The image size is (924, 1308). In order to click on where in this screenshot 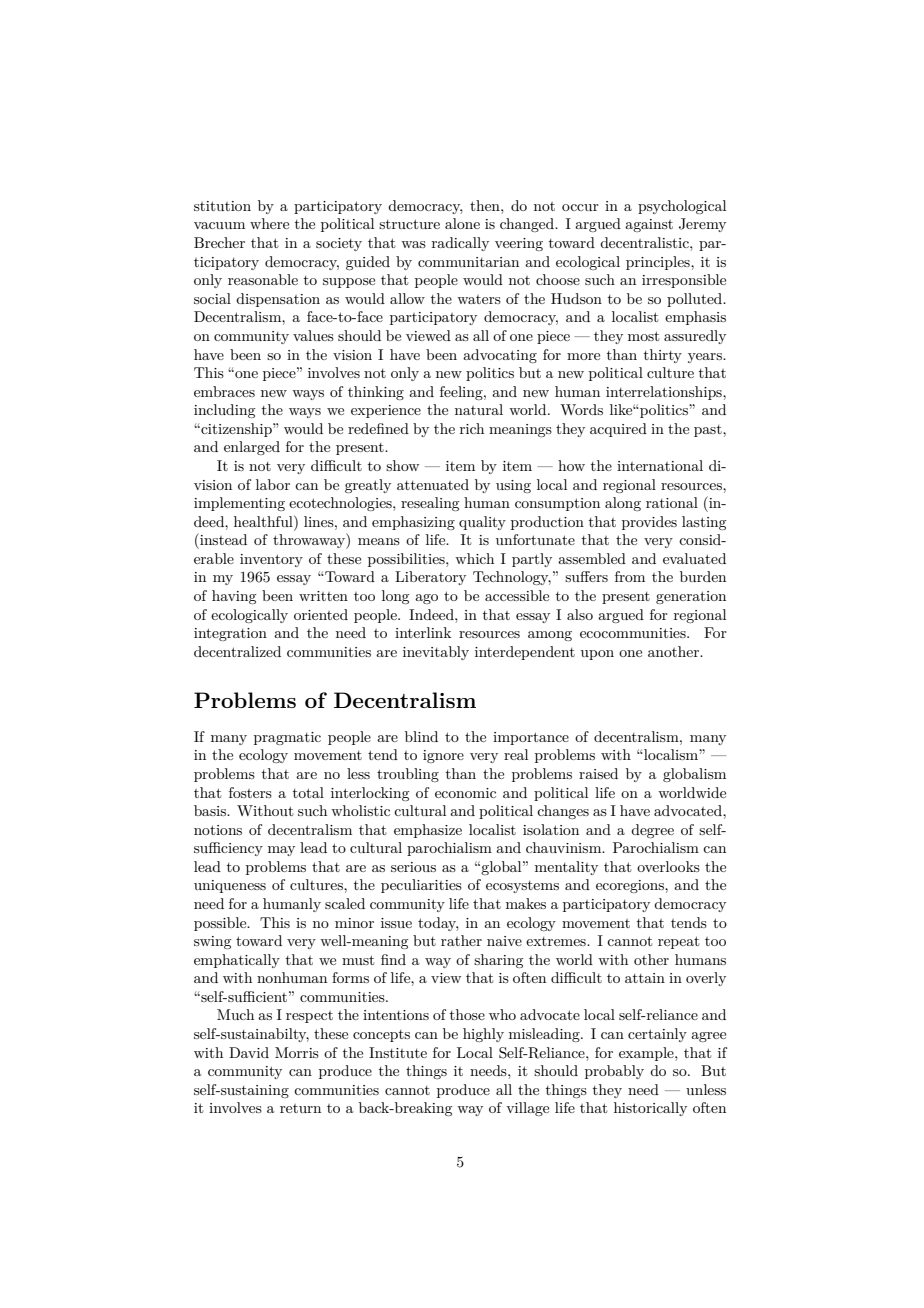, I will do `click(269, 223)`.
